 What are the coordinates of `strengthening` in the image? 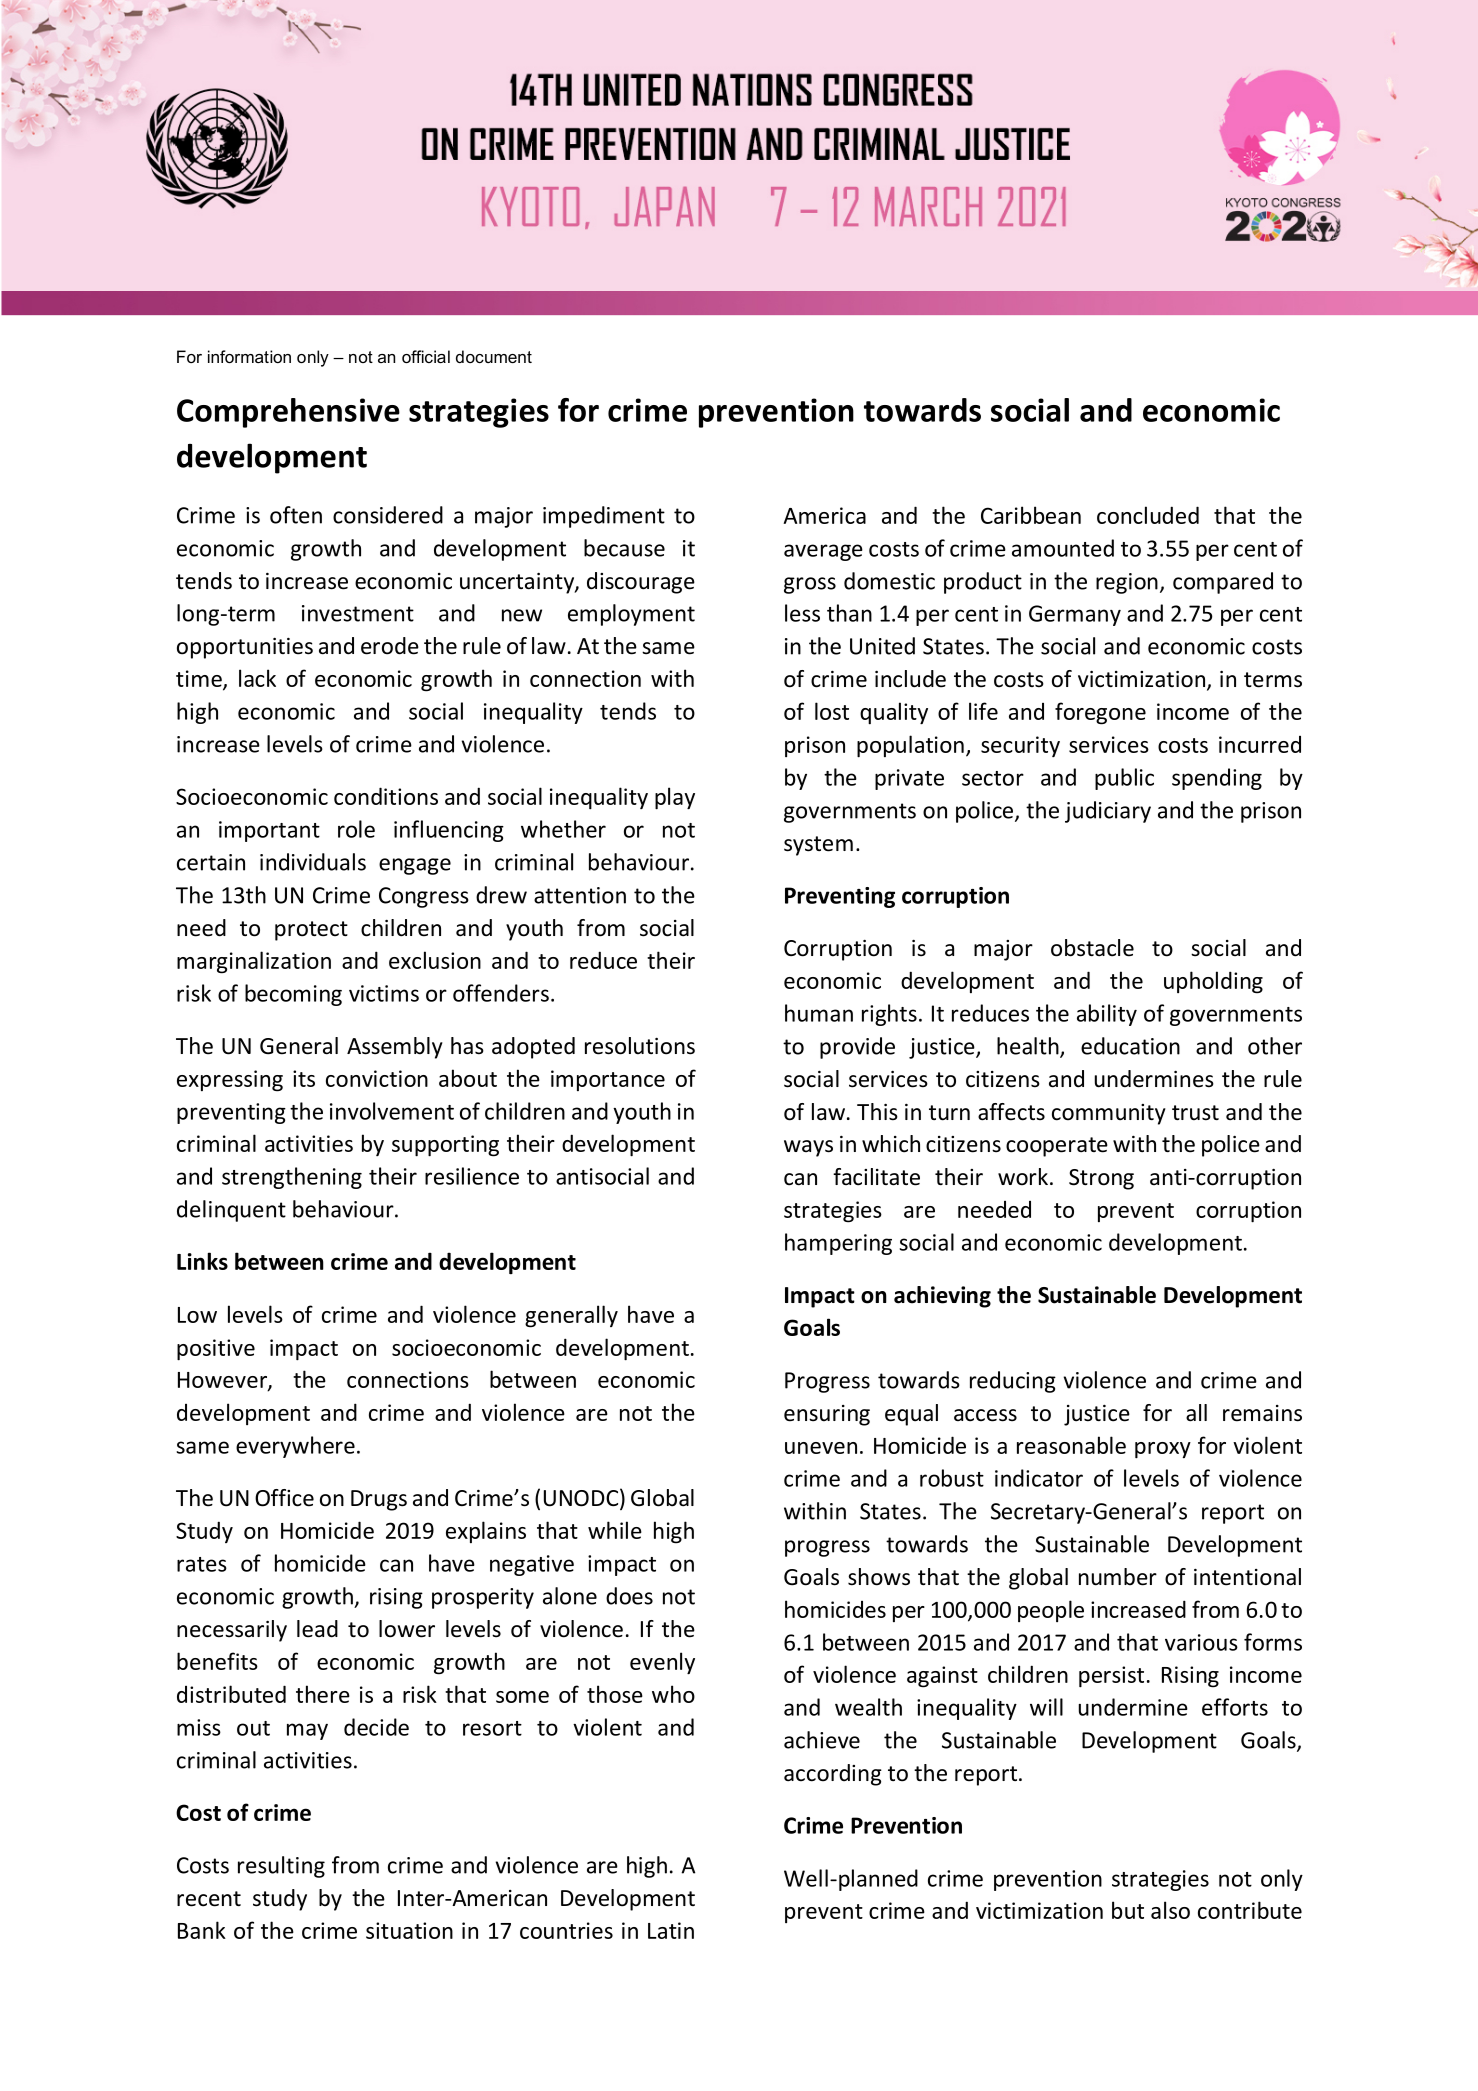 It's located at (292, 1178).
